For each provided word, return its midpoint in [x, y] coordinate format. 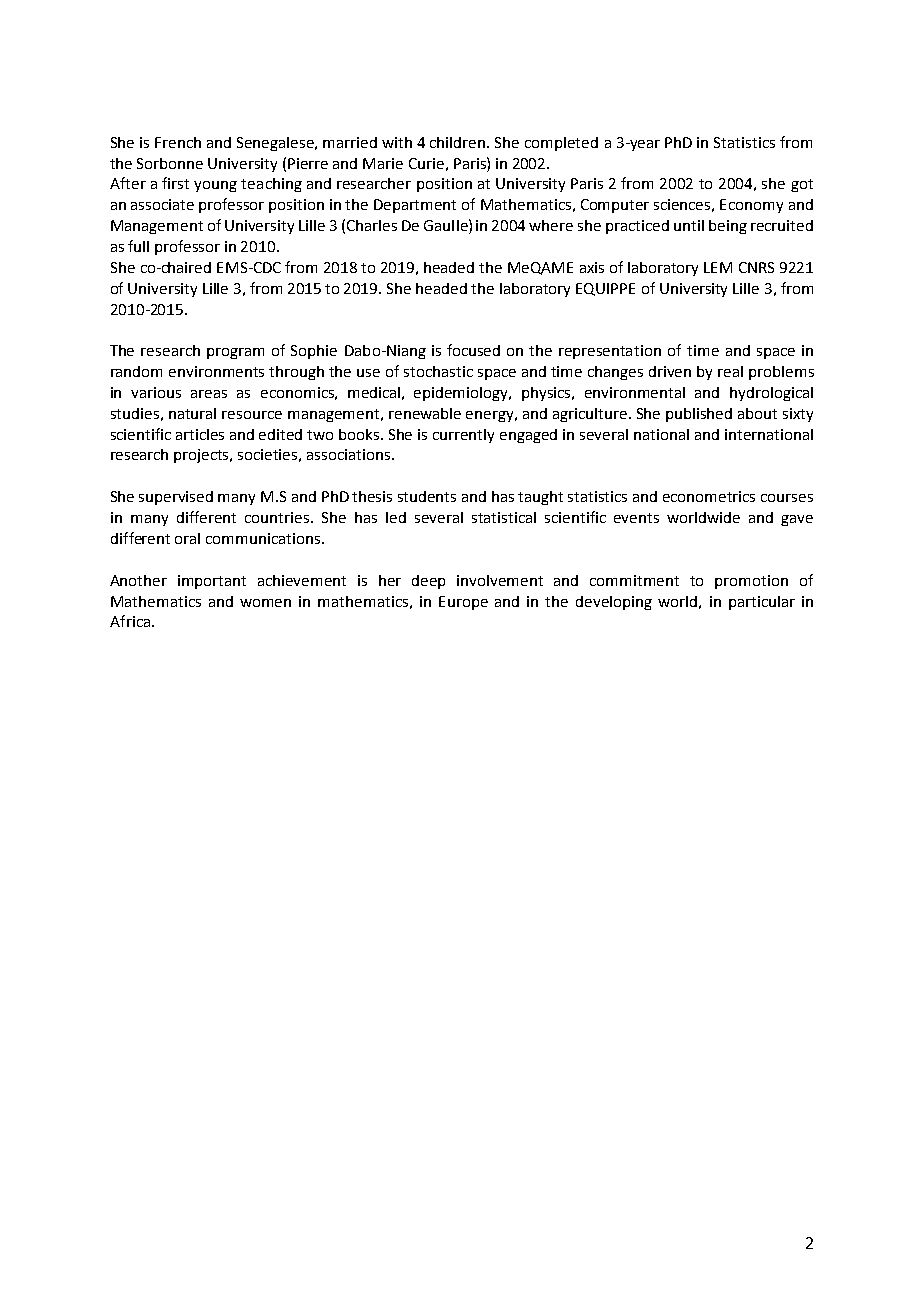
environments [216, 371]
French [178, 142]
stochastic [438, 371]
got [802, 185]
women [265, 603]
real [730, 371]
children [459, 142]
